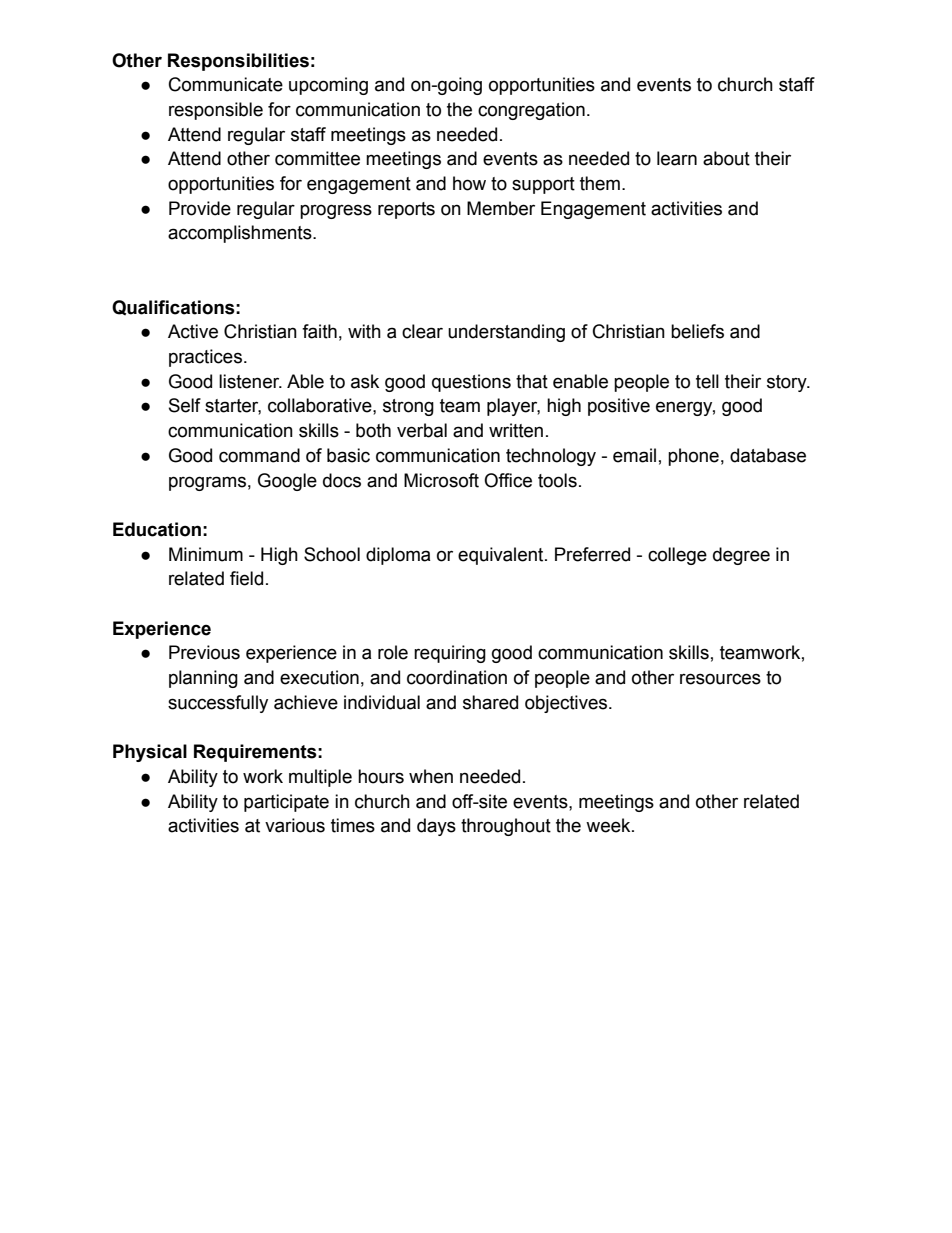 The width and height of the screenshot is (952, 1233). Describe the element at coordinates (726, 158) in the screenshot. I see `about` at that location.
